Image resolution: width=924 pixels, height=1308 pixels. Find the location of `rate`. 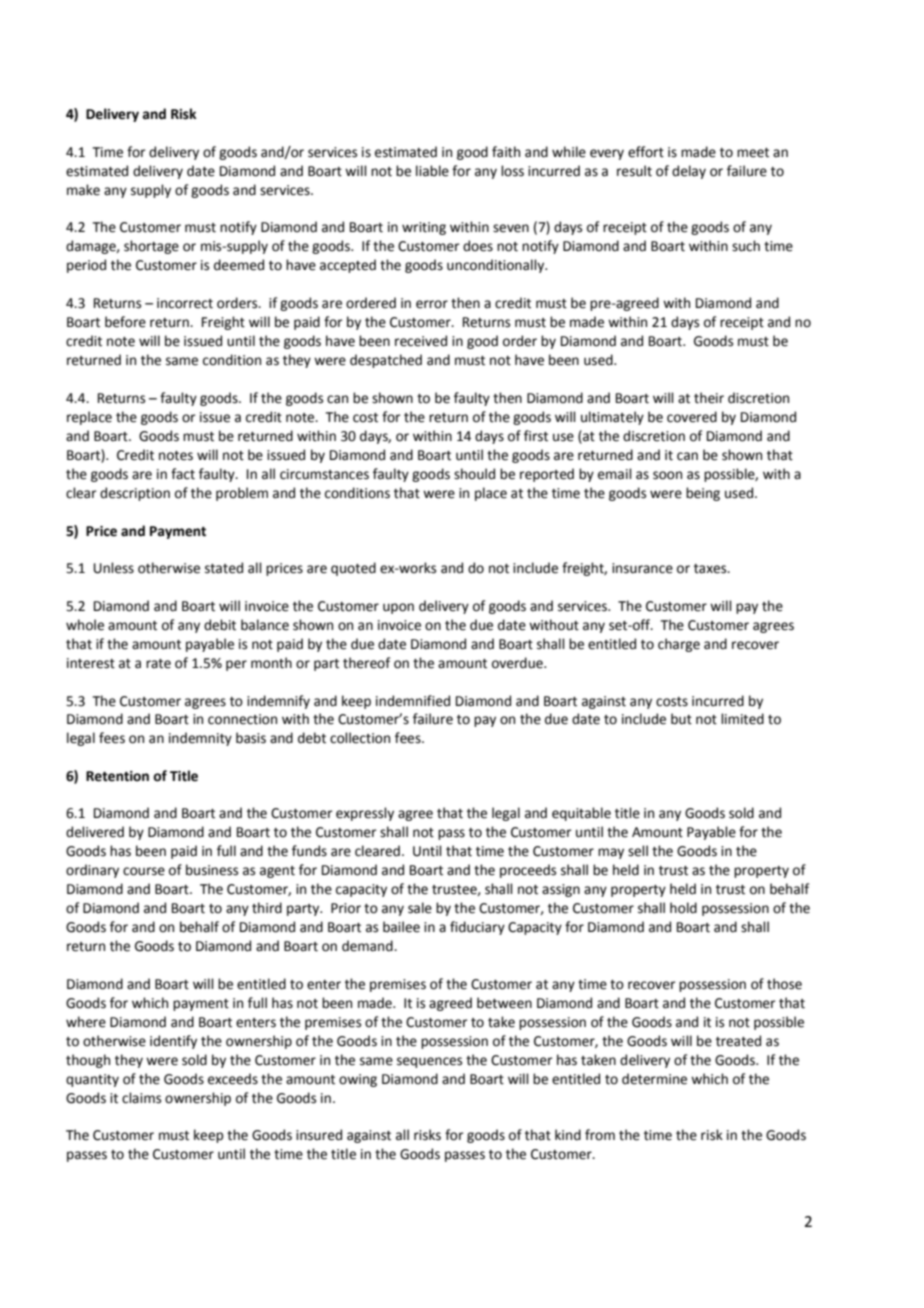

rate is located at coordinates (158, 664).
